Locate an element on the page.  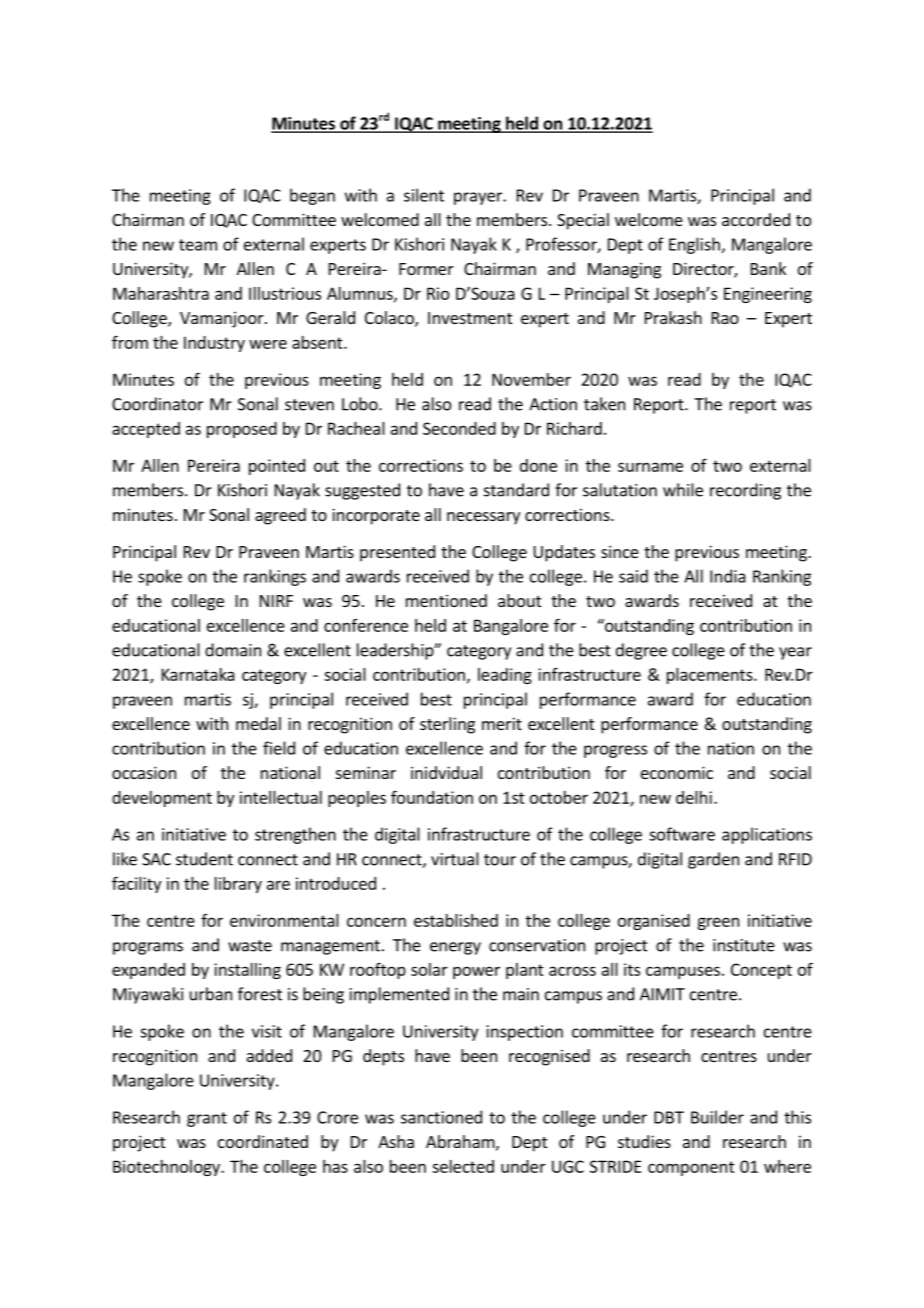
grant is located at coordinates (207, 1119).
